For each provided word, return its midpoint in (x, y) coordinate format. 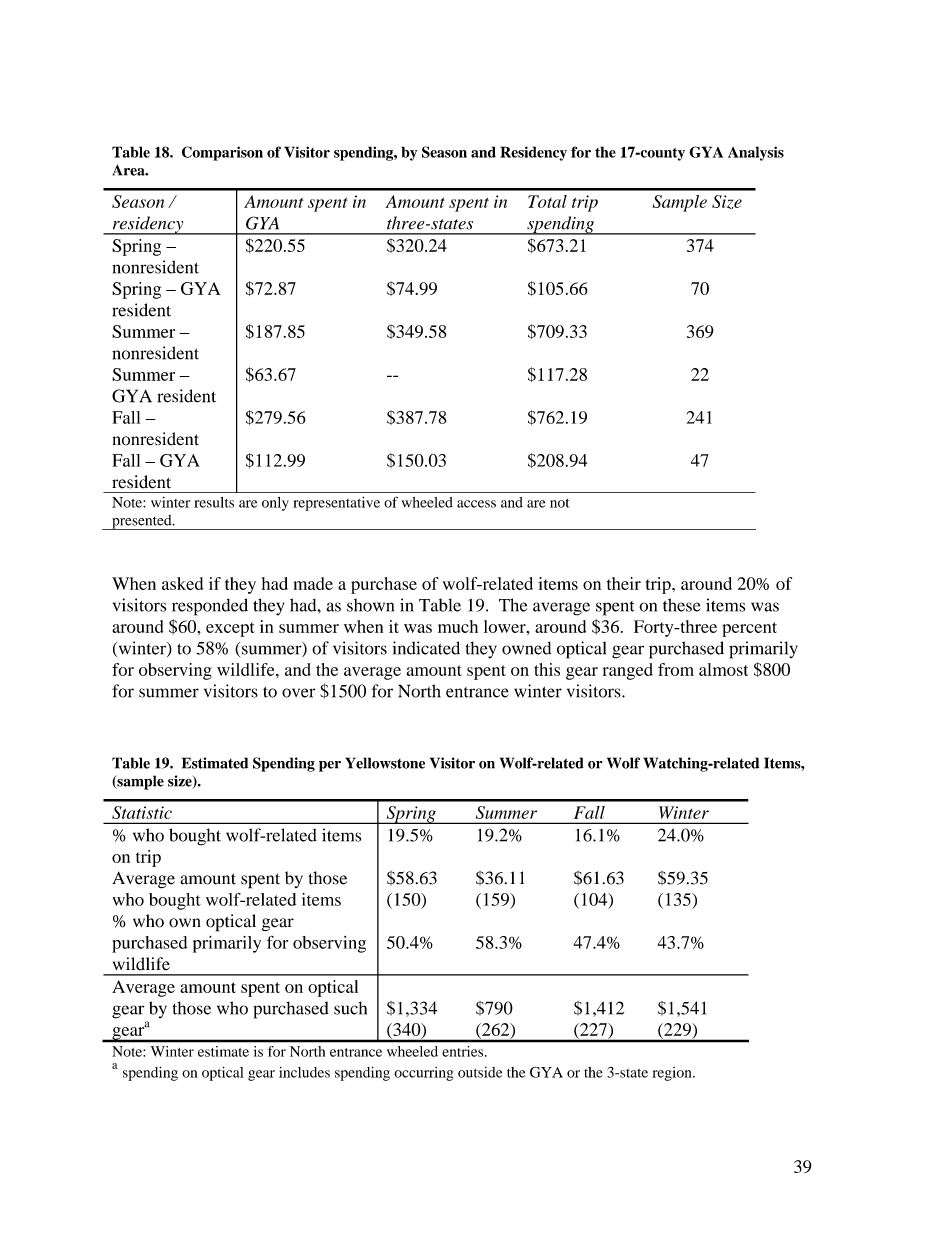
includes (304, 1072)
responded (210, 607)
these (682, 605)
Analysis (756, 153)
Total (547, 201)
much (458, 626)
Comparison (222, 153)
